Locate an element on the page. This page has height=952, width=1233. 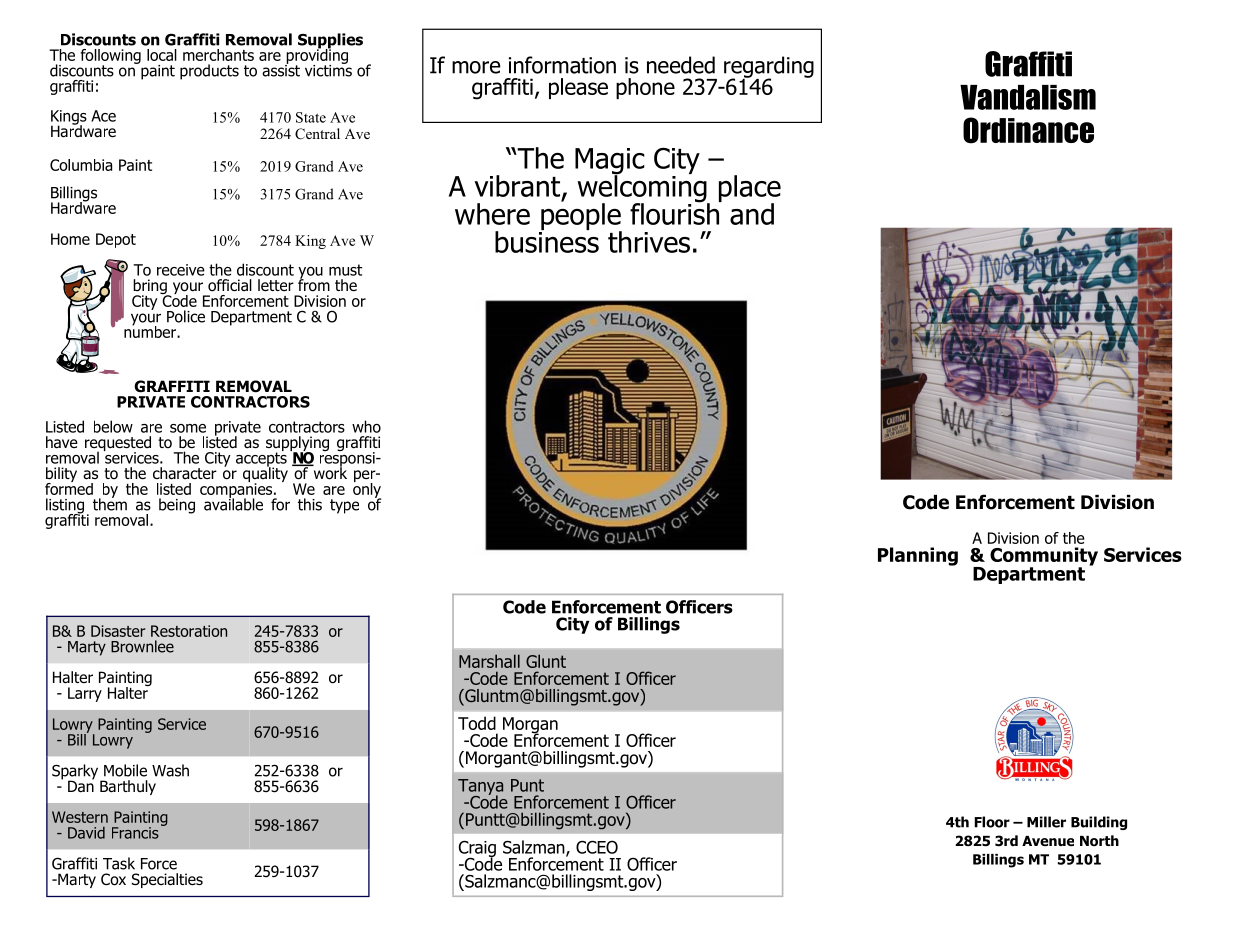
Specialties is located at coordinates (167, 880).
